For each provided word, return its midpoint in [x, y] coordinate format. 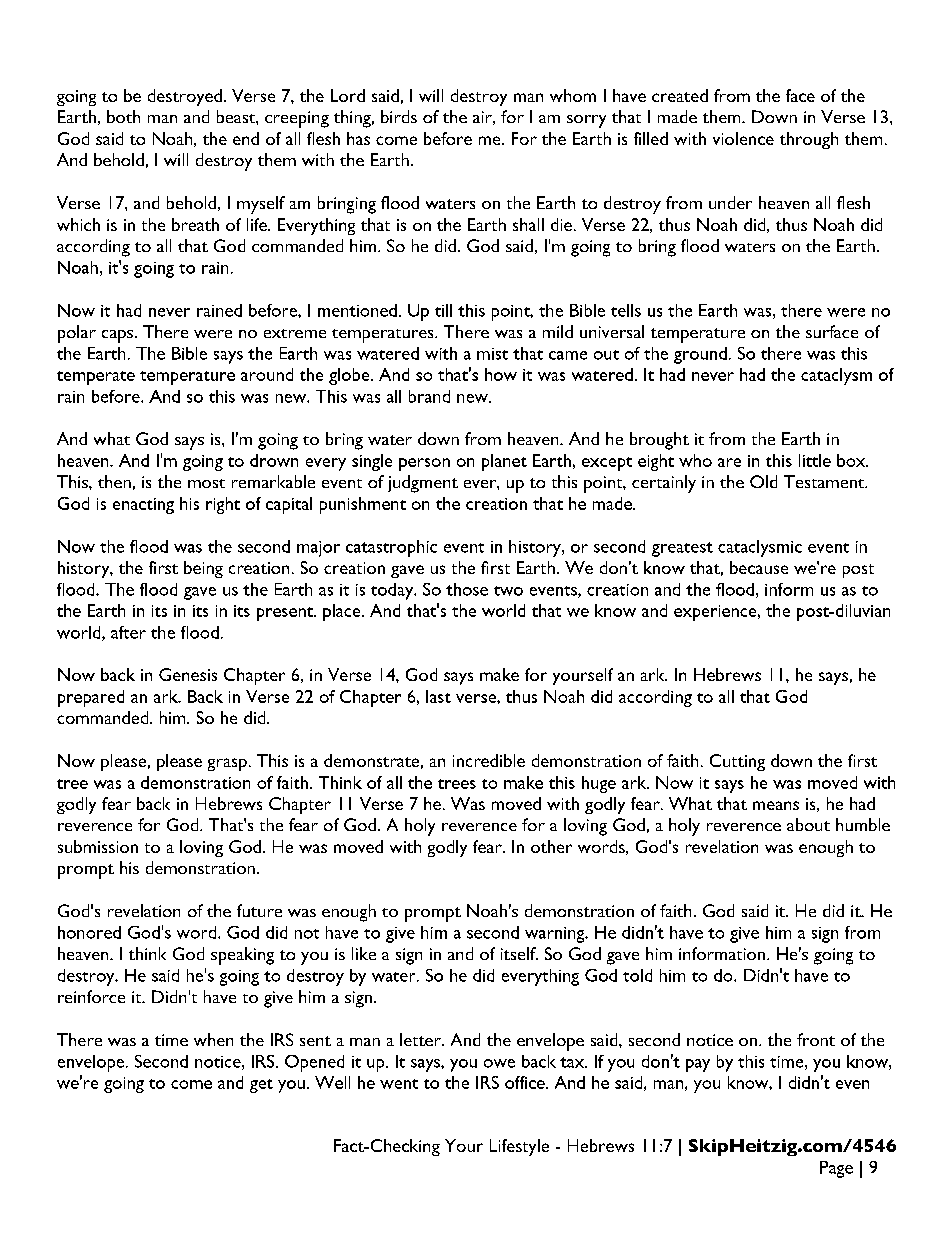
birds [399, 116]
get [261, 1086]
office [526, 1082]
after [128, 632]
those [467, 589]
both [123, 116]
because [759, 567]
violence [743, 138]
